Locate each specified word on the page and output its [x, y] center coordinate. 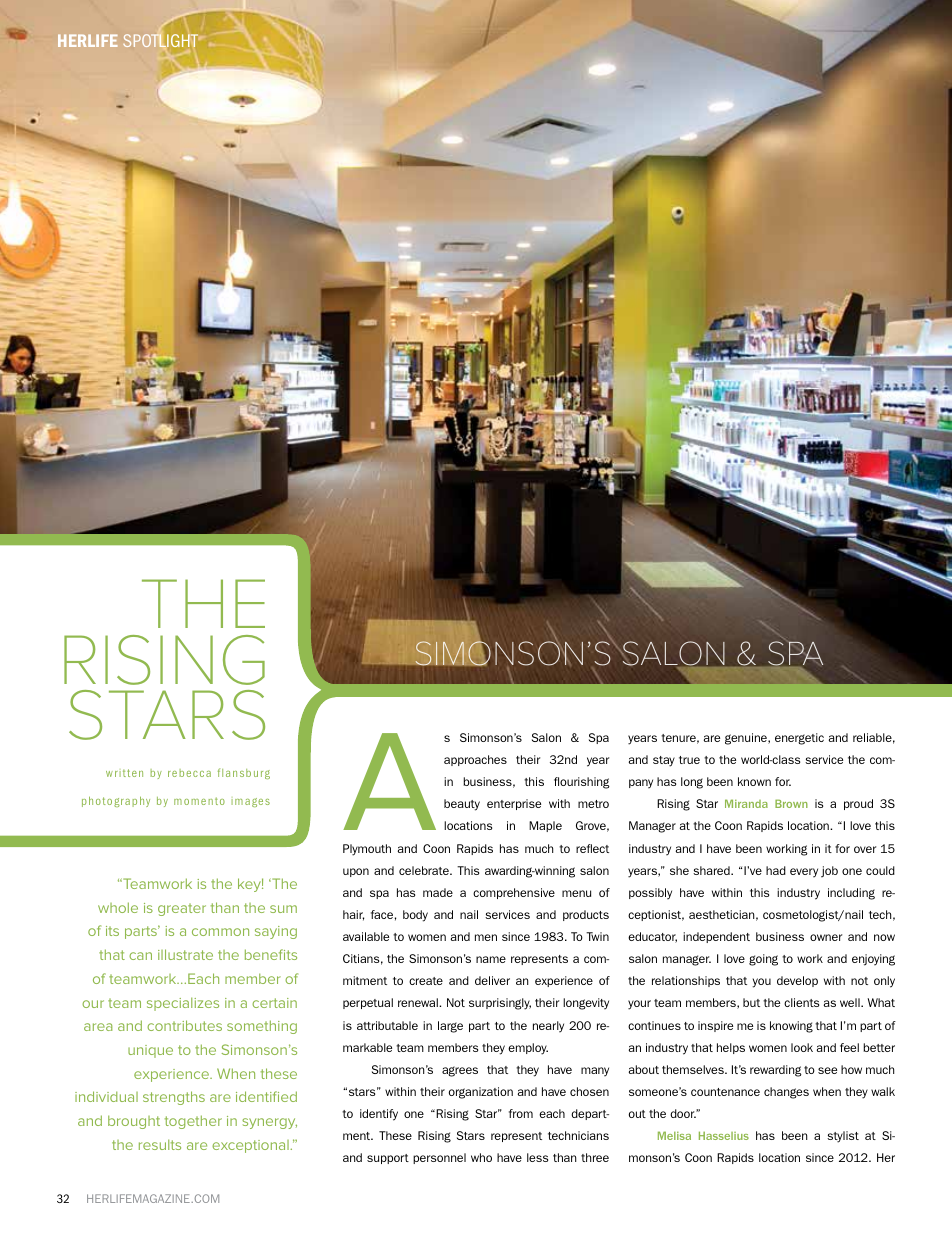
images [250, 802]
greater [182, 909]
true [689, 760]
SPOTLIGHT [159, 40]
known [754, 781]
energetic [799, 739]
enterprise [514, 804]
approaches [475, 760]
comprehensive [514, 893]
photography [116, 802]
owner [826, 937]
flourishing [582, 783]
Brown [791, 803]
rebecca [189, 773]
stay [664, 761]
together [193, 1122]
